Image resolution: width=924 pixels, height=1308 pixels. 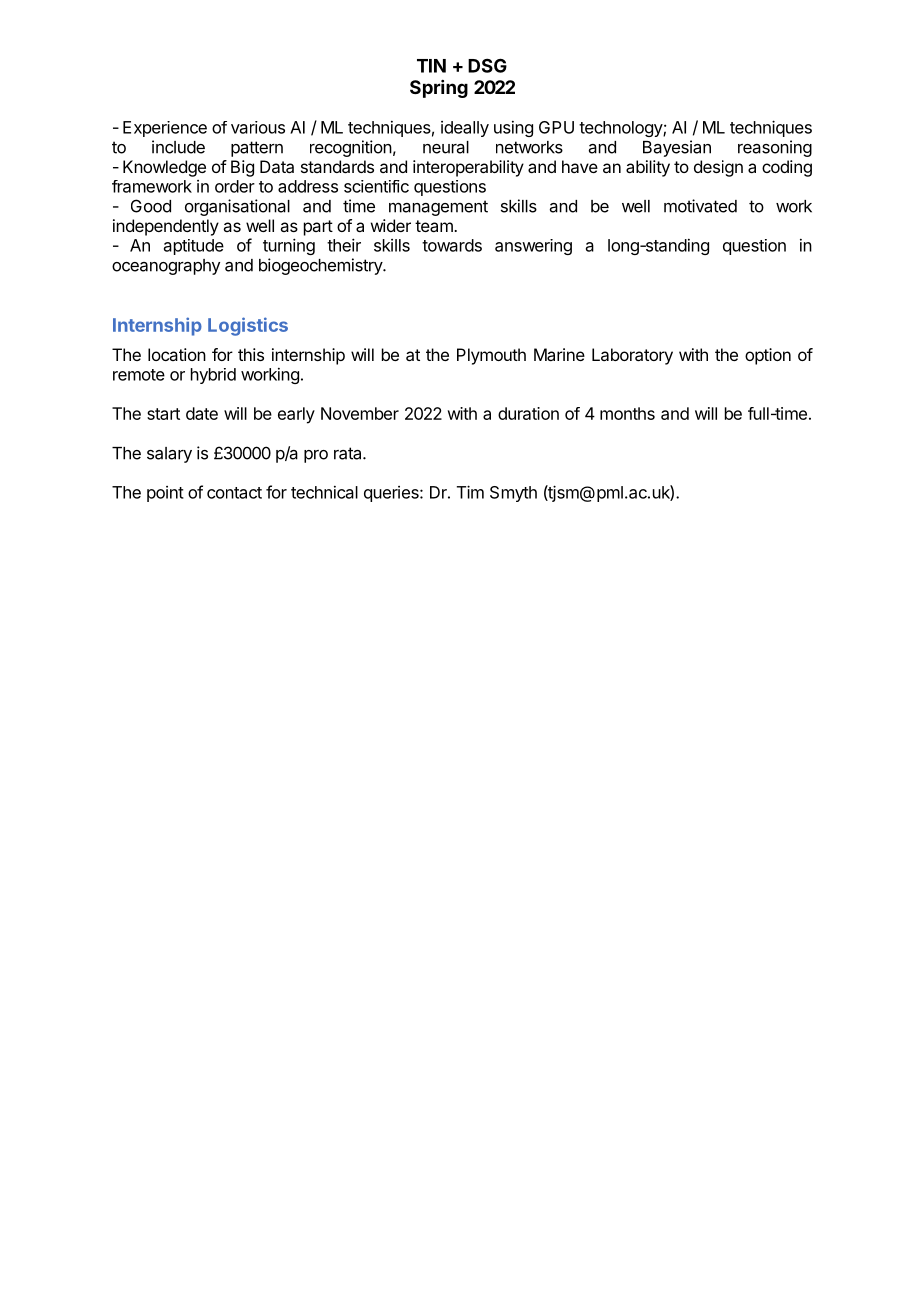 What do you see at coordinates (621, 129) in the page?
I see `technology` at bounding box center [621, 129].
